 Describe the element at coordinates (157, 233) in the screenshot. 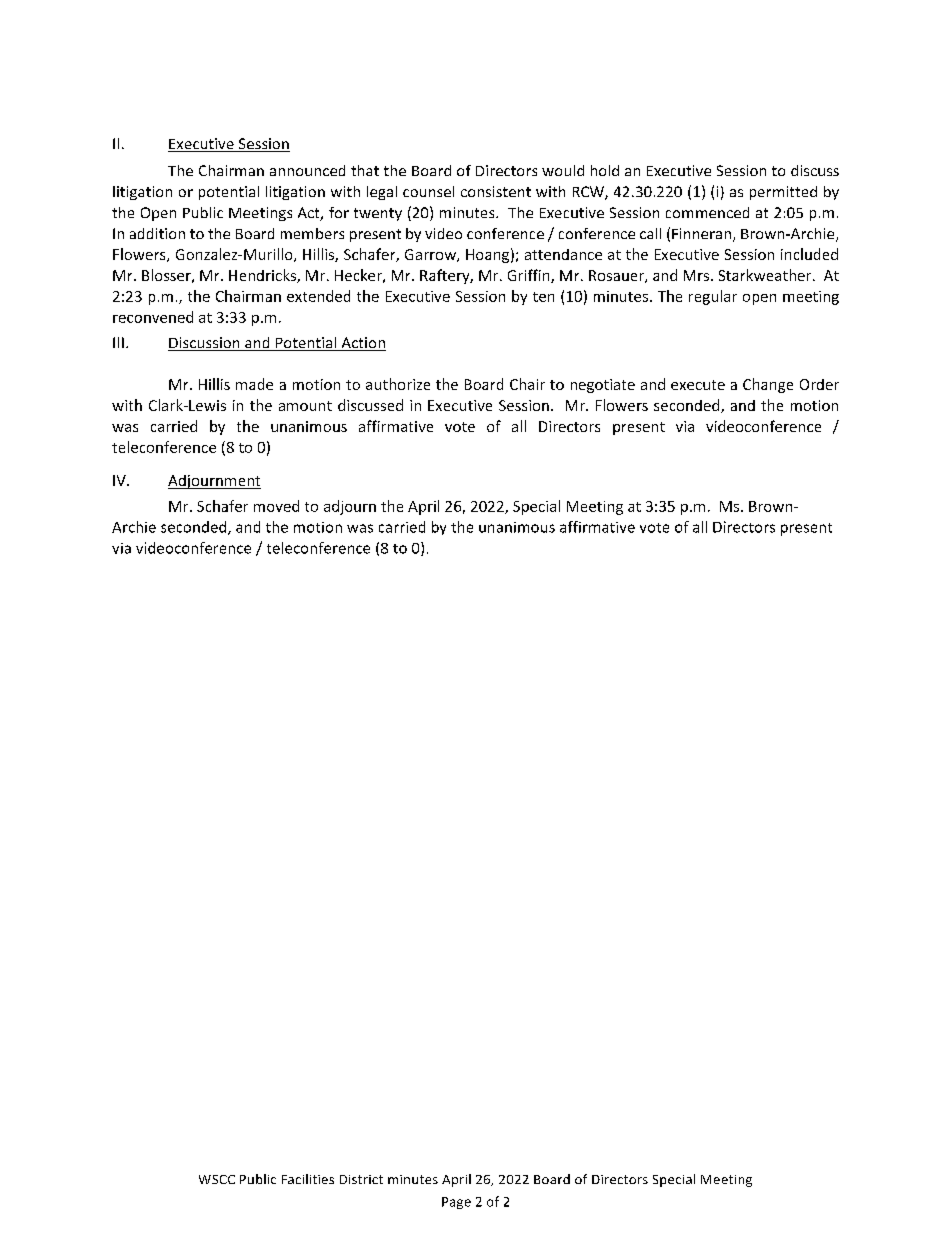

I see `addition` at that location.
